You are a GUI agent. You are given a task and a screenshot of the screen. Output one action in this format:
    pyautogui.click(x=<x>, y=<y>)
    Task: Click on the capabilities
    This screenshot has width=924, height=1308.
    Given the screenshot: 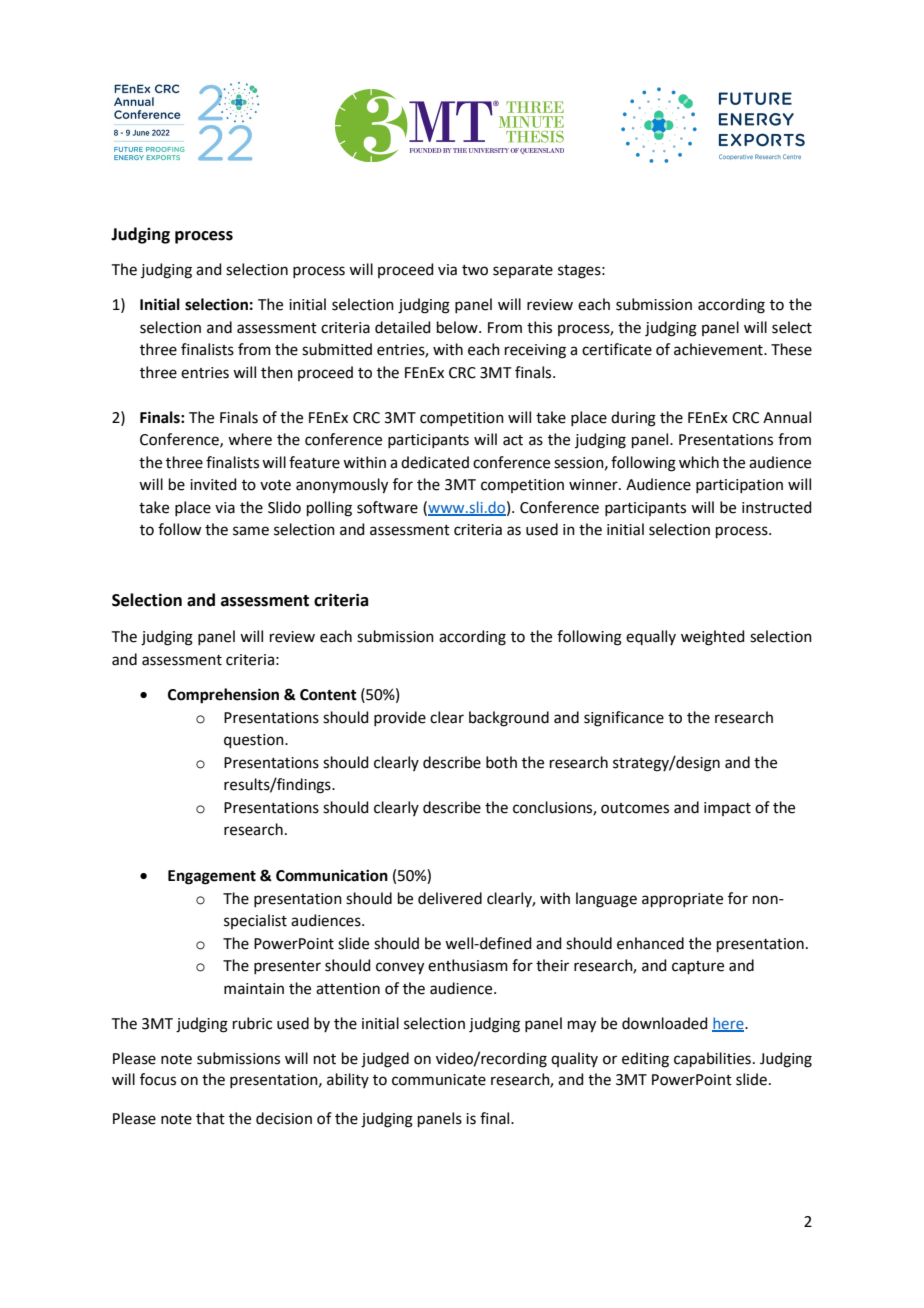 What is the action you would take?
    pyautogui.click(x=712, y=1059)
